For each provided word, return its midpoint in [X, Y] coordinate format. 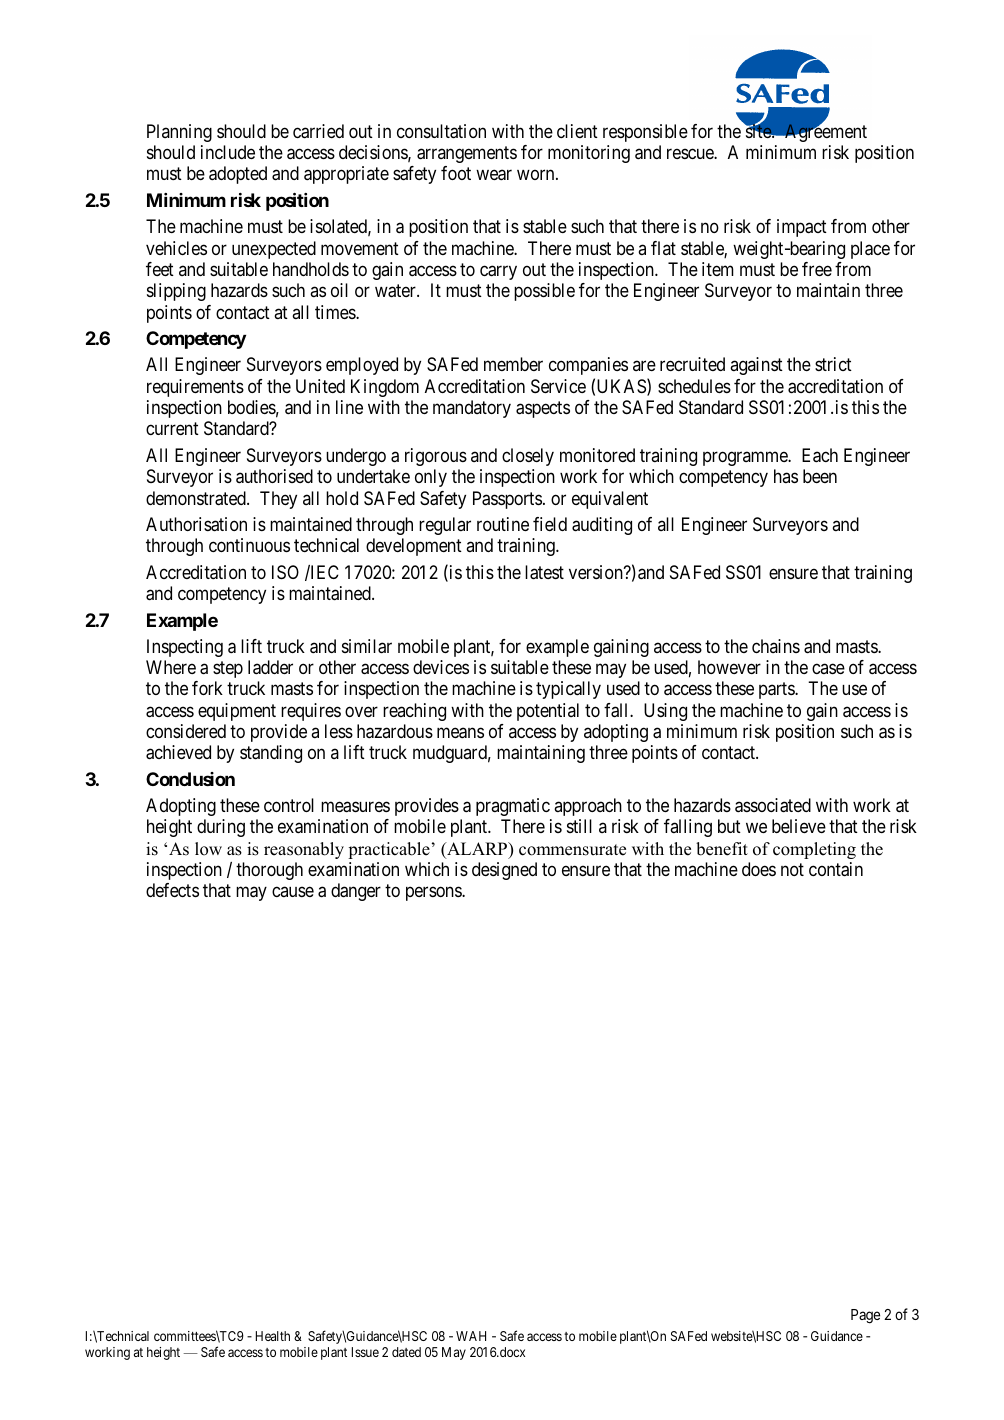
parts [777, 691]
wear [494, 175]
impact [802, 228]
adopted [238, 175]
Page [865, 1316]
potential [548, 712]
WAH [471, 1336]
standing [271, 754]
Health [273, 1336]
